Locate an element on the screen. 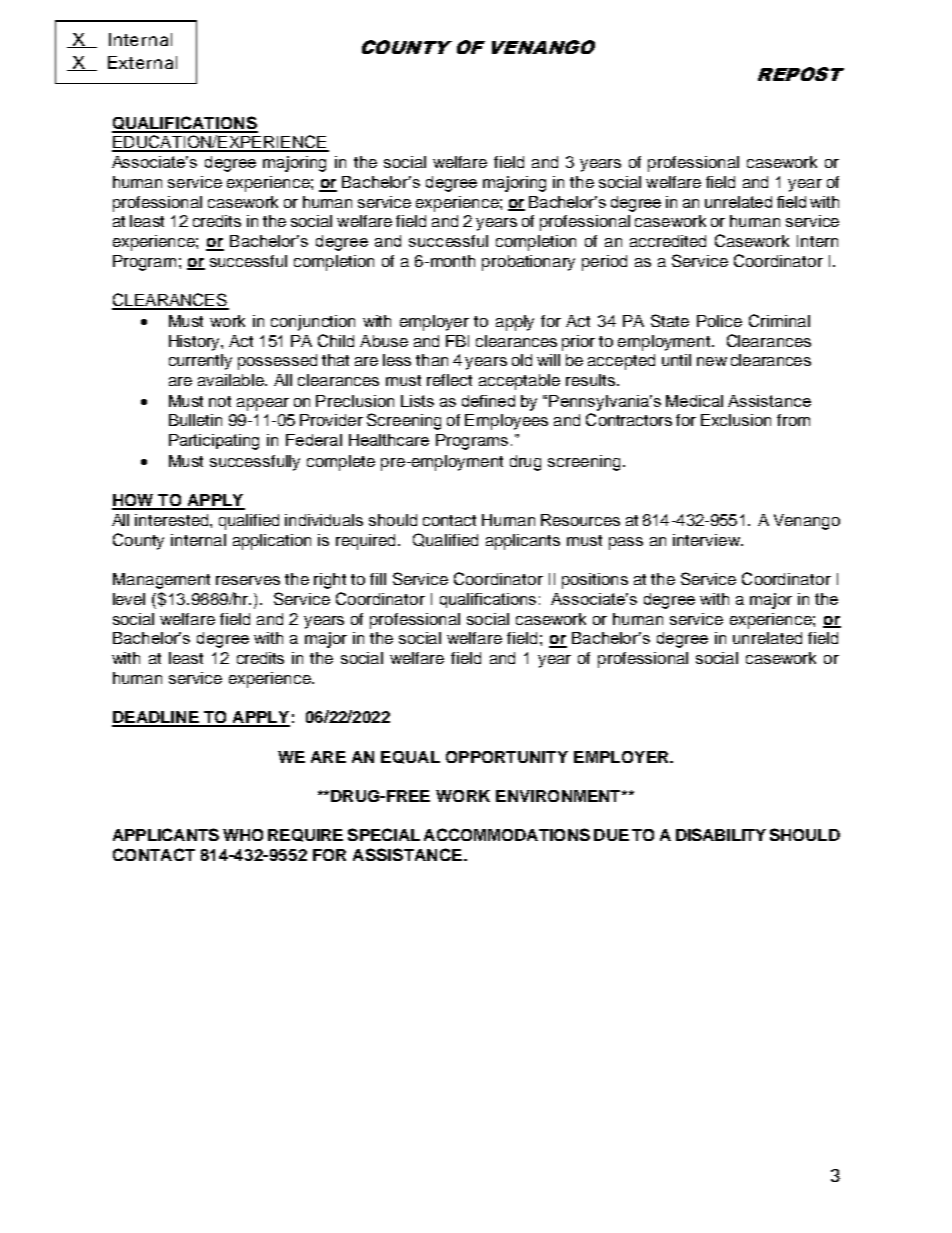 This screenshot has height=1233, width=952. accredited is located at coordinates (668, 241).
